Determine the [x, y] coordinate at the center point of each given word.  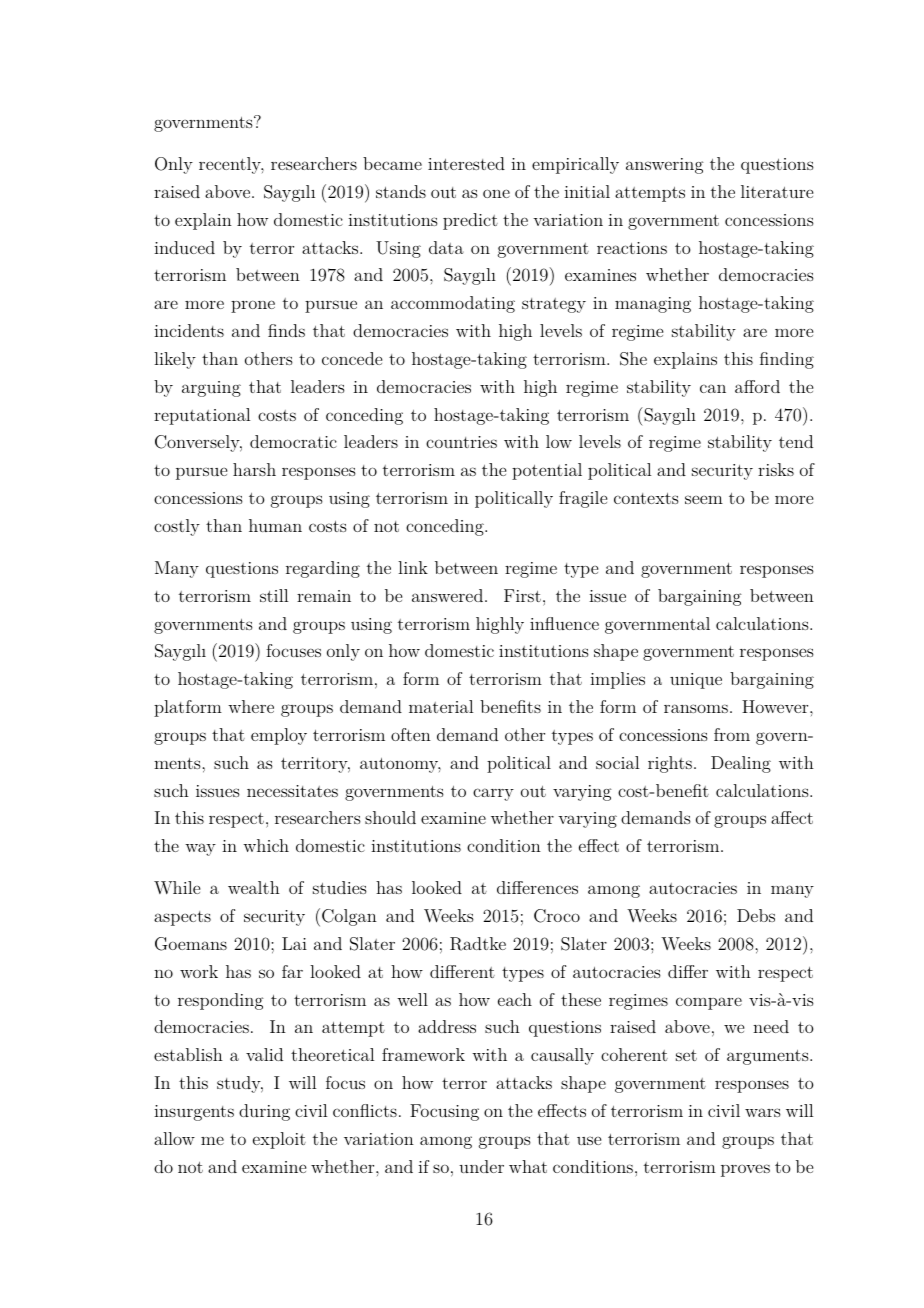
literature [777, 191]
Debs [756, 915]
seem [704, 499]
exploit [279, 1140]
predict [470, 221]
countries [461, 442]
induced [184, 247]
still [274, 595]
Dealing [741, 764]
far [292, 971]
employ [279, 736]
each [515, 999]
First [522, 595]
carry [493, 794]
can [713, 388]
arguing [211, 389]
